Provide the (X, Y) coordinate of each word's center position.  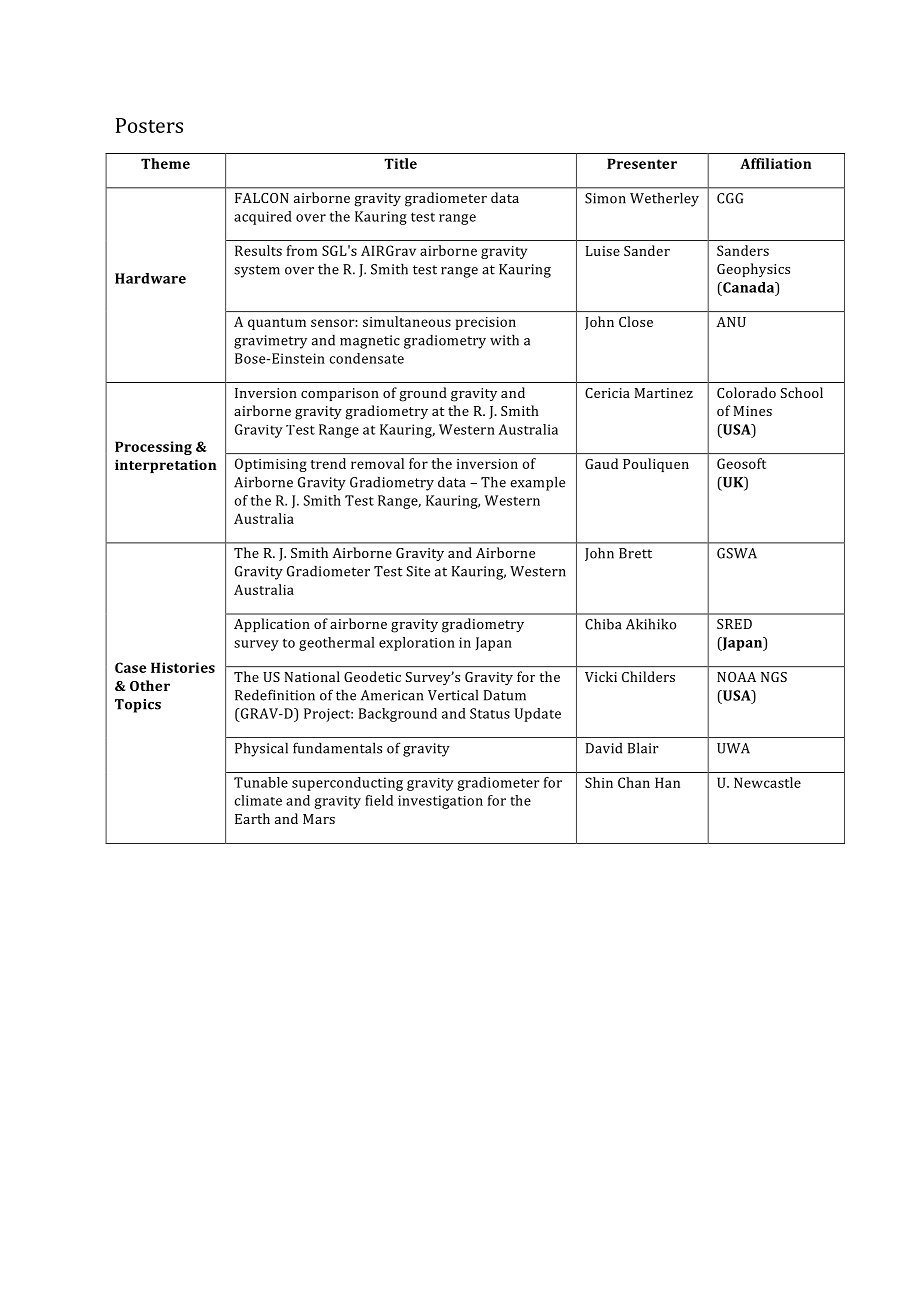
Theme (165, 163)
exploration (417, 644)
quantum (277, 324)
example (537, 483)
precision (486, 323)
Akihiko (651, 624)
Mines (753, 411)
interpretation (165, 466)
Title (400, 163)
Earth (252, 818)
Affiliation (775, 163)
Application (272, 625)
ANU (731, 322)
